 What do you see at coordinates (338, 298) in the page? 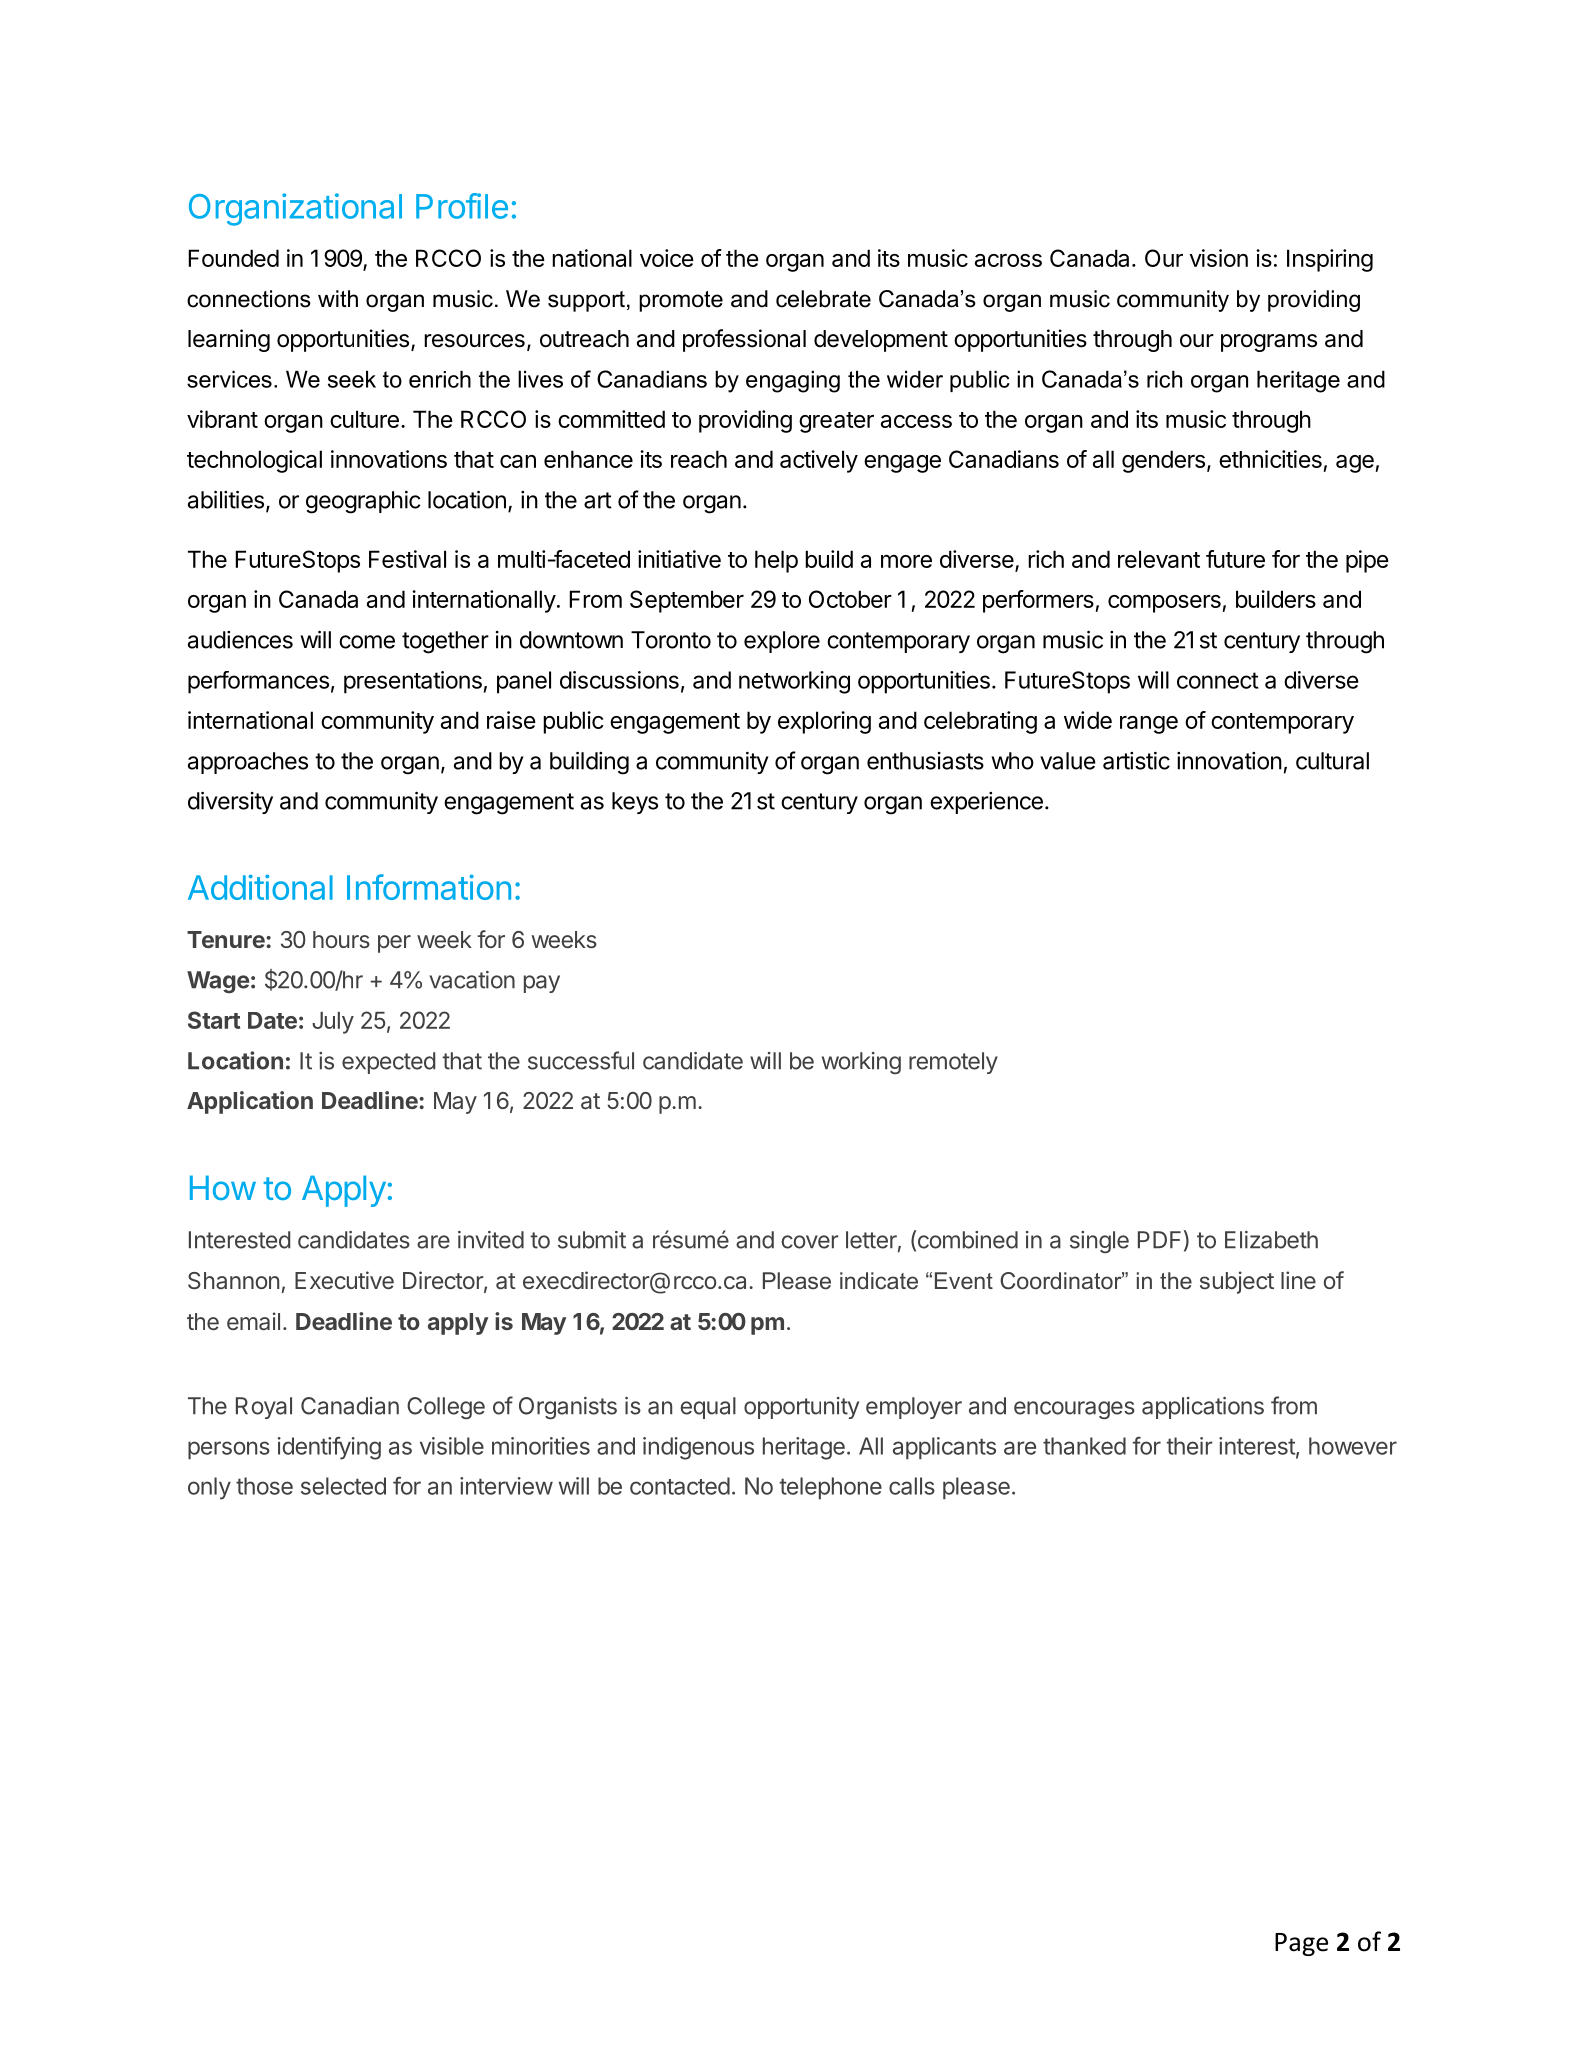
I see `with` at bounding box center [338, 298].
